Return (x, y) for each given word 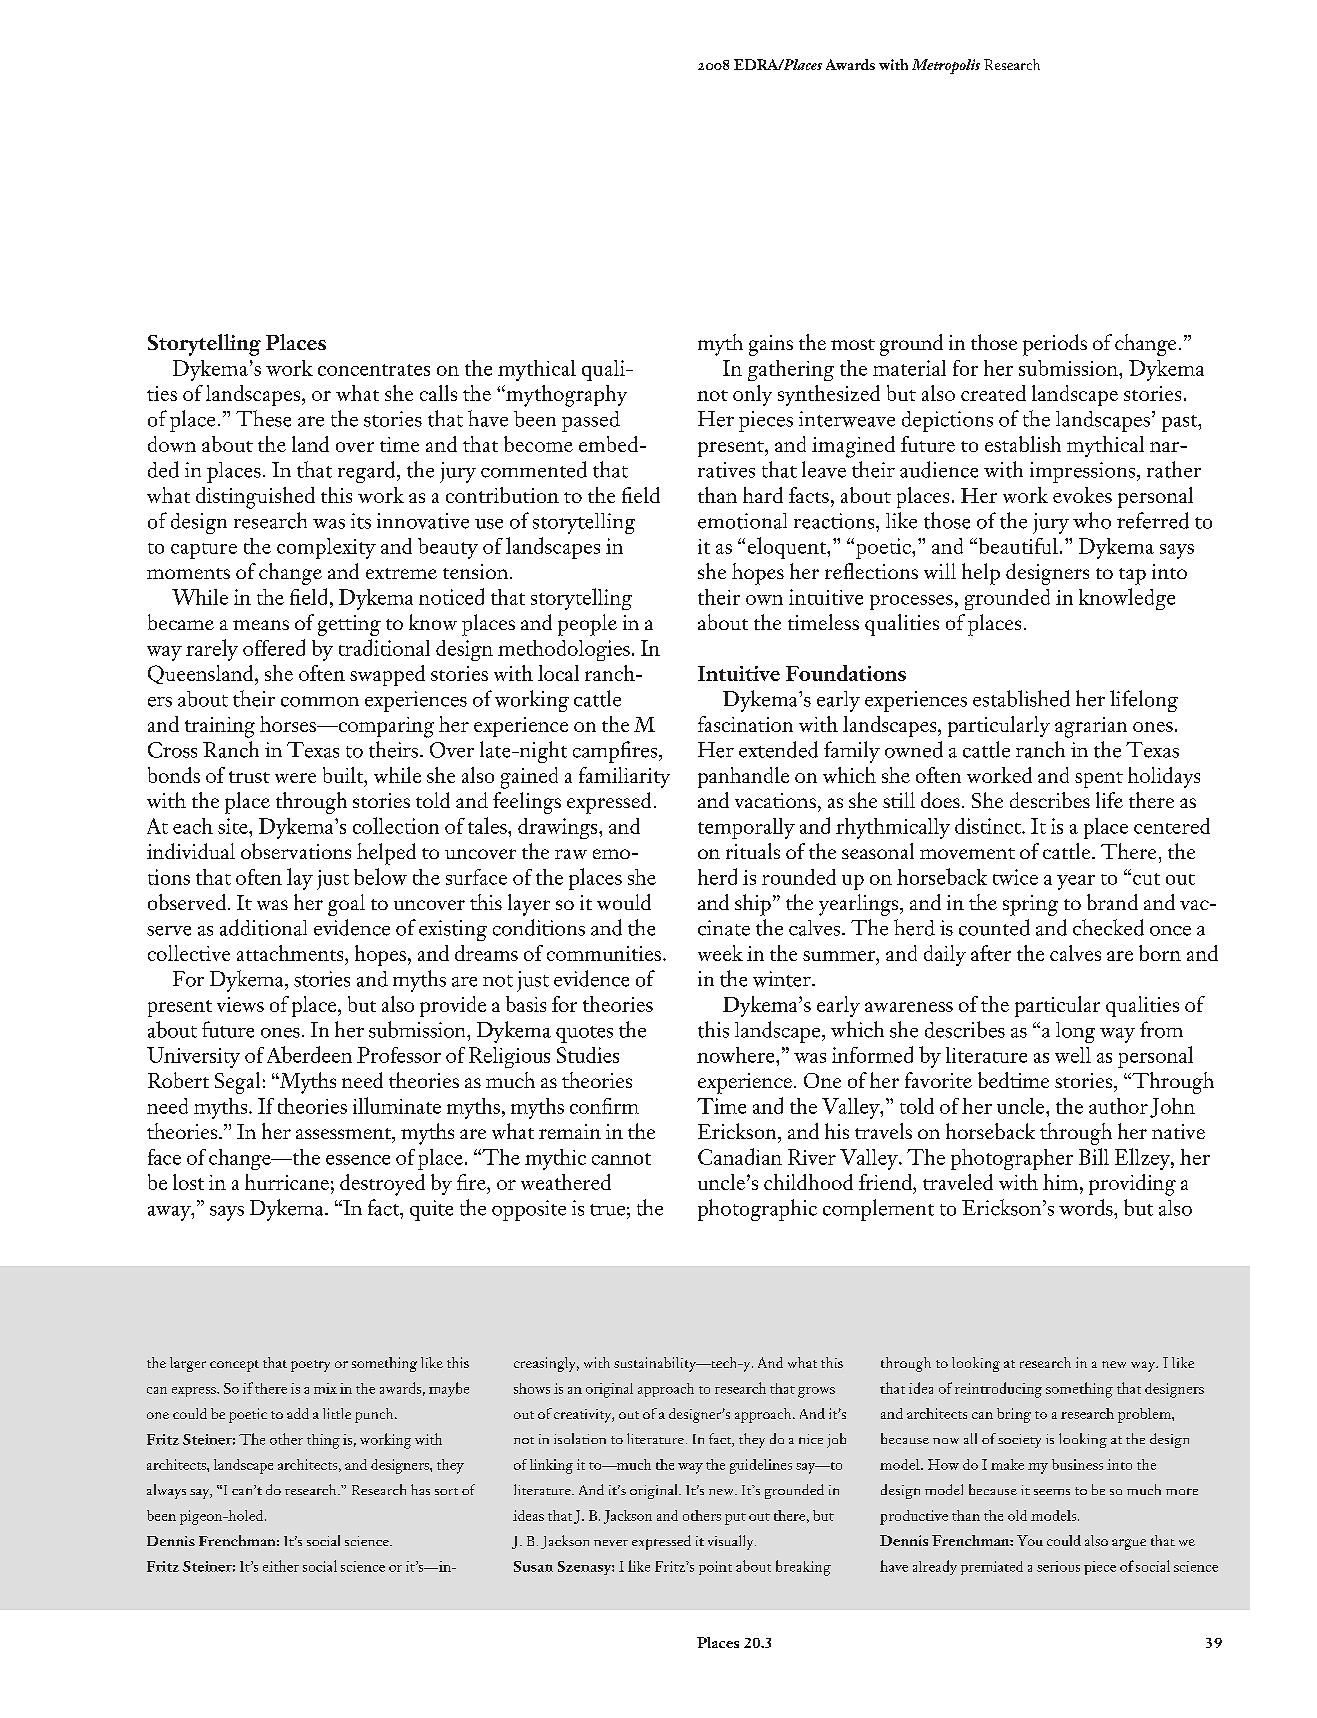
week (720, 953)
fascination (745, 724)
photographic (757, 1210)
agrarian (1091, 727)
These (263, 418)
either (281, 1566)
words (1087, 1207)
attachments (291, 953)
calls (438, 393)
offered (274, 647)
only (752, 395)
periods (1055, 345)
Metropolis (946, 66)
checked (1108, 927)
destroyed (382, 1185)
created (993, 393)
